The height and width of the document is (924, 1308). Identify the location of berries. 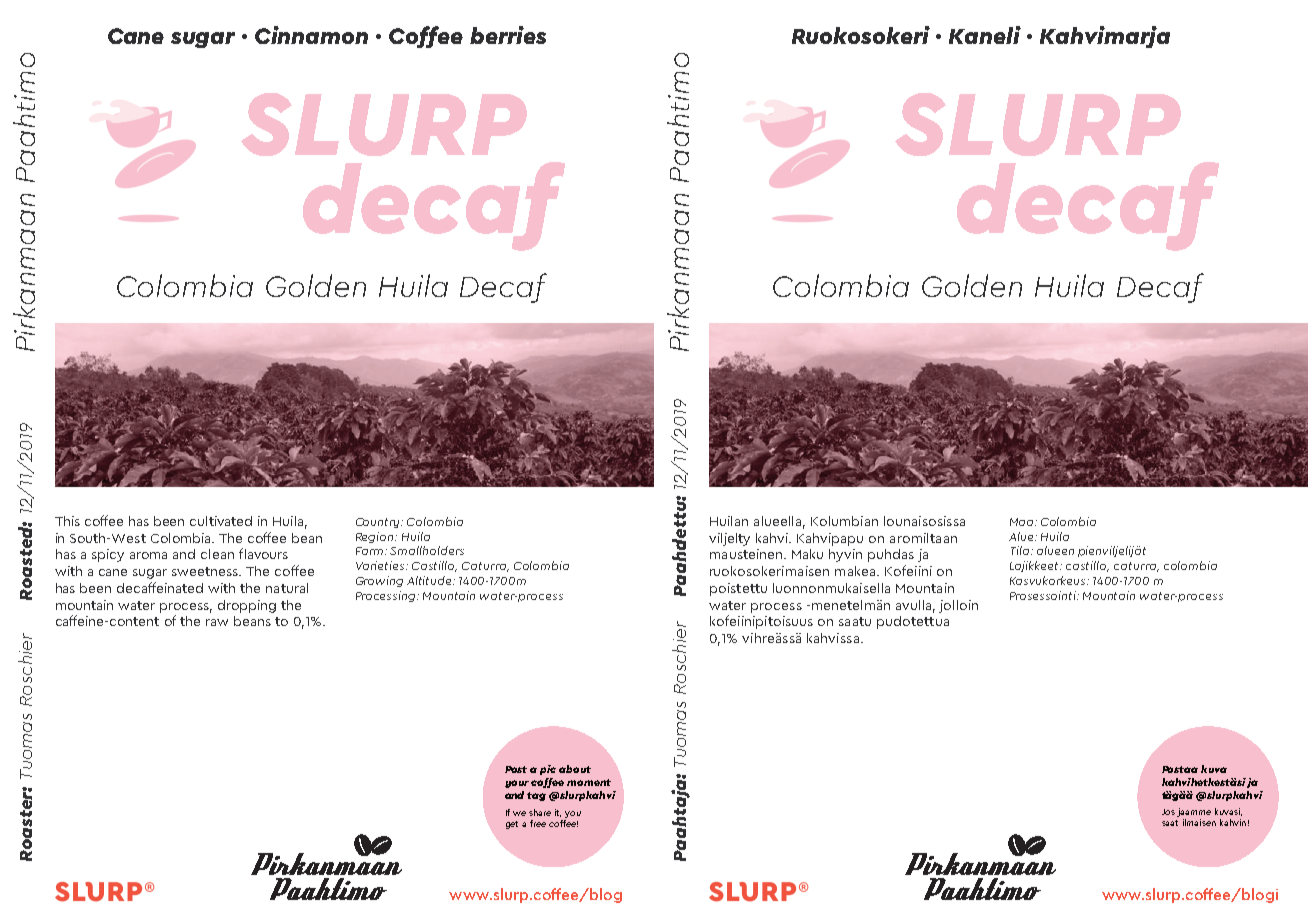
(508, 35).
